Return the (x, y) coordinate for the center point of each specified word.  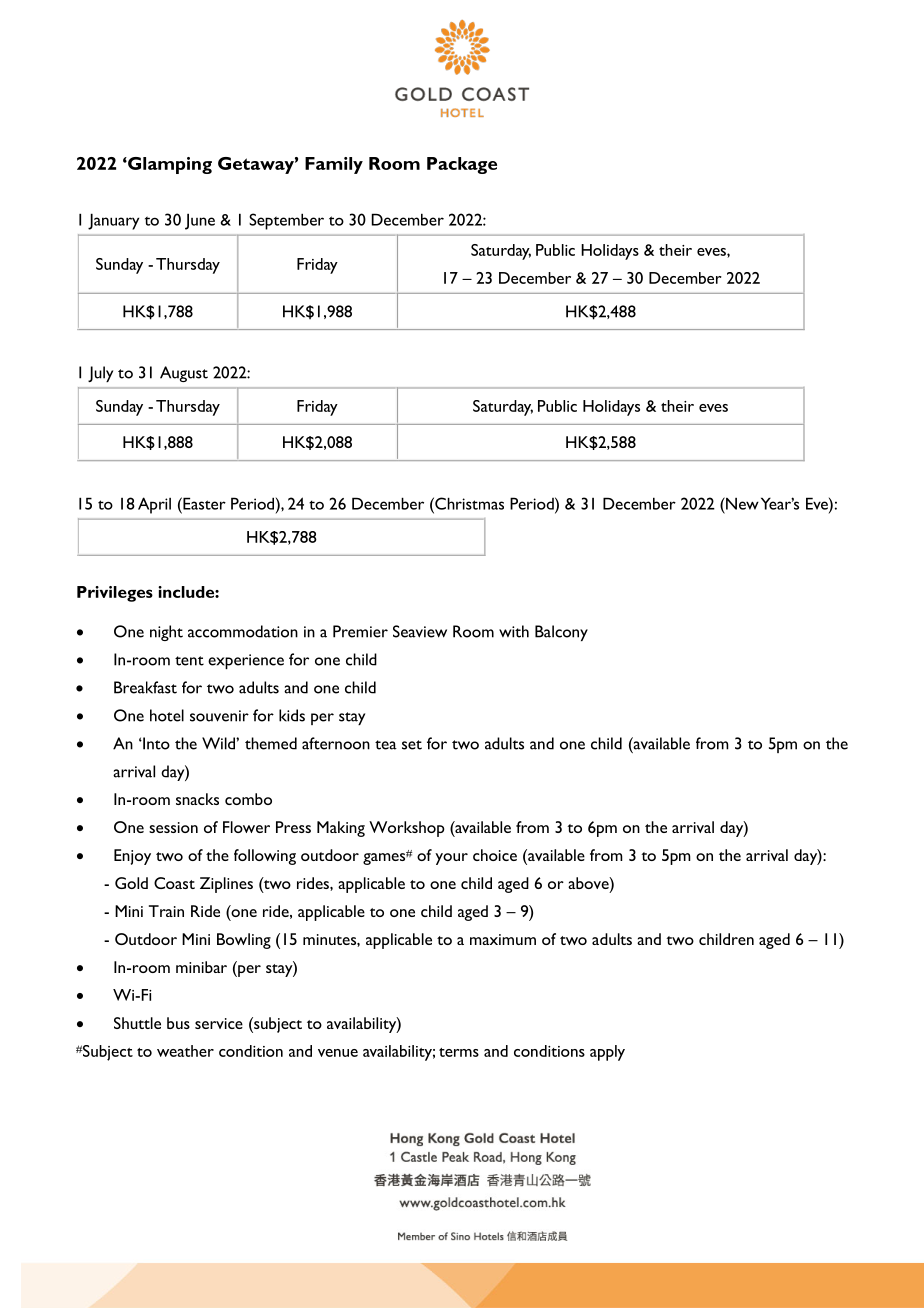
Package (462, 165)
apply (607, 1053)
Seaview (420, 631)
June (200, 221)
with (514, 631)
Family (334, 165)
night (166, 633)
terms (459, 1052)
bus (178, 1023)
